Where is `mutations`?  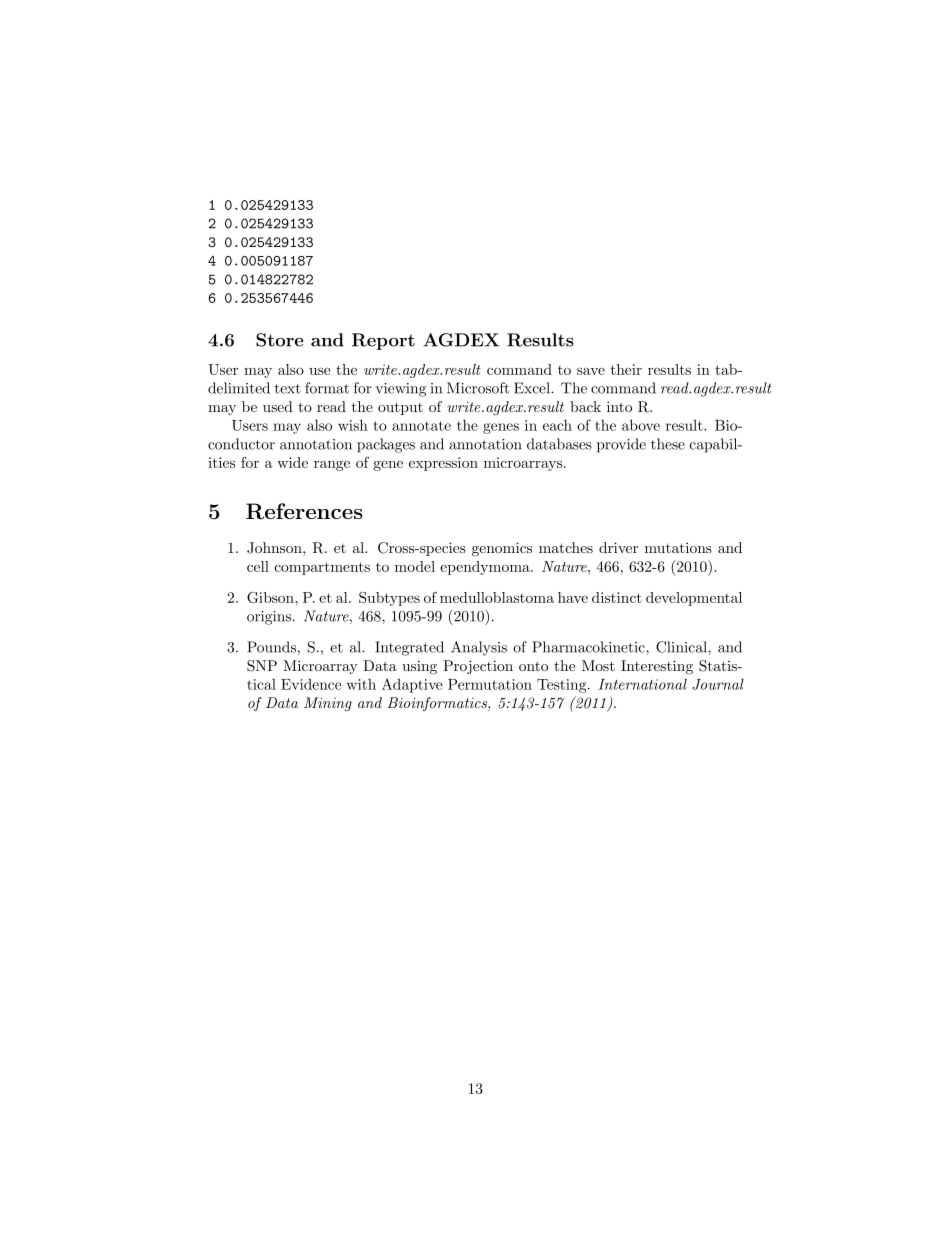 mutations is located at coordinates (678, 547).
